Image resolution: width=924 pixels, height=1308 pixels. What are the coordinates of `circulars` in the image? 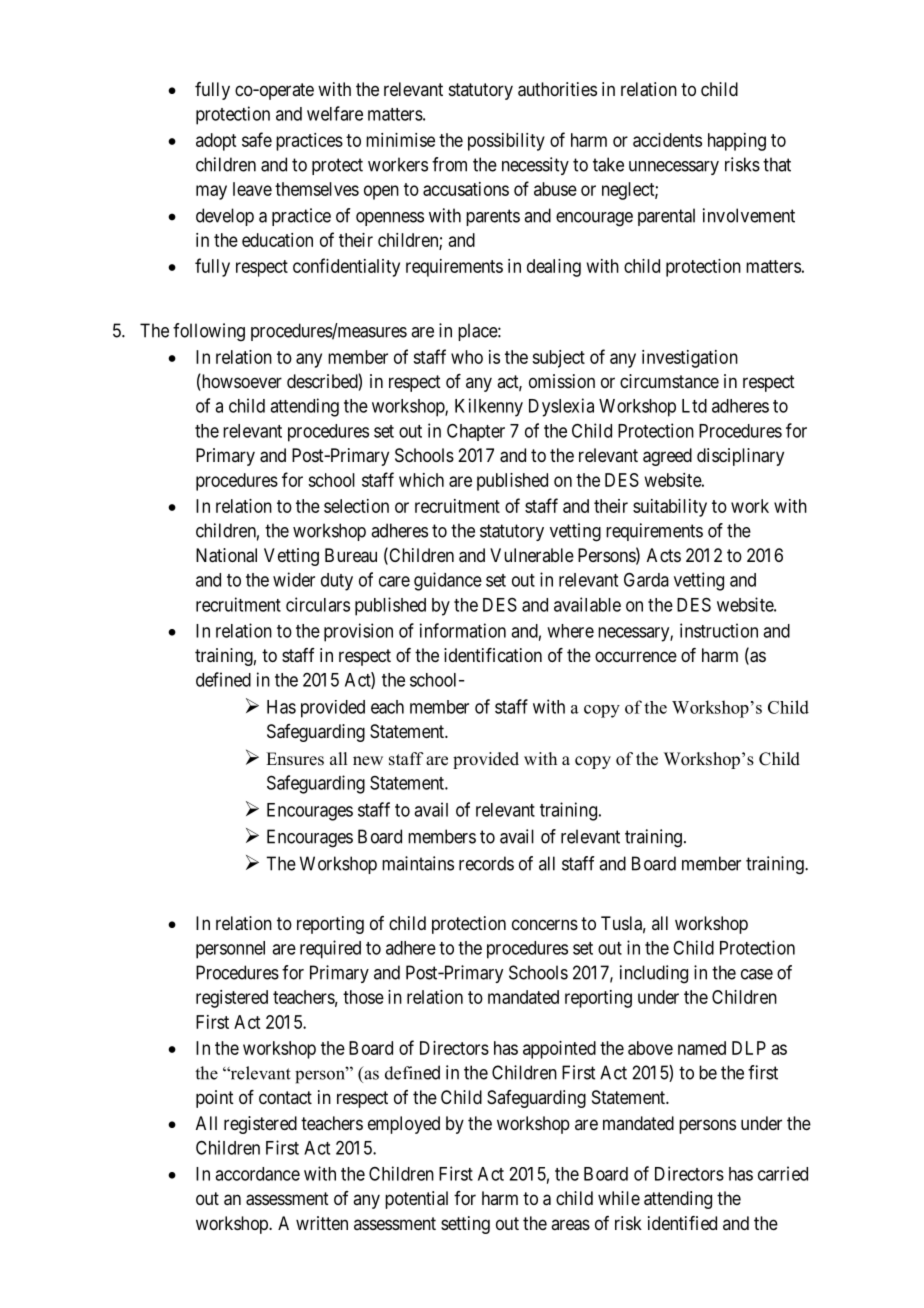 It's located at (318, 604).
